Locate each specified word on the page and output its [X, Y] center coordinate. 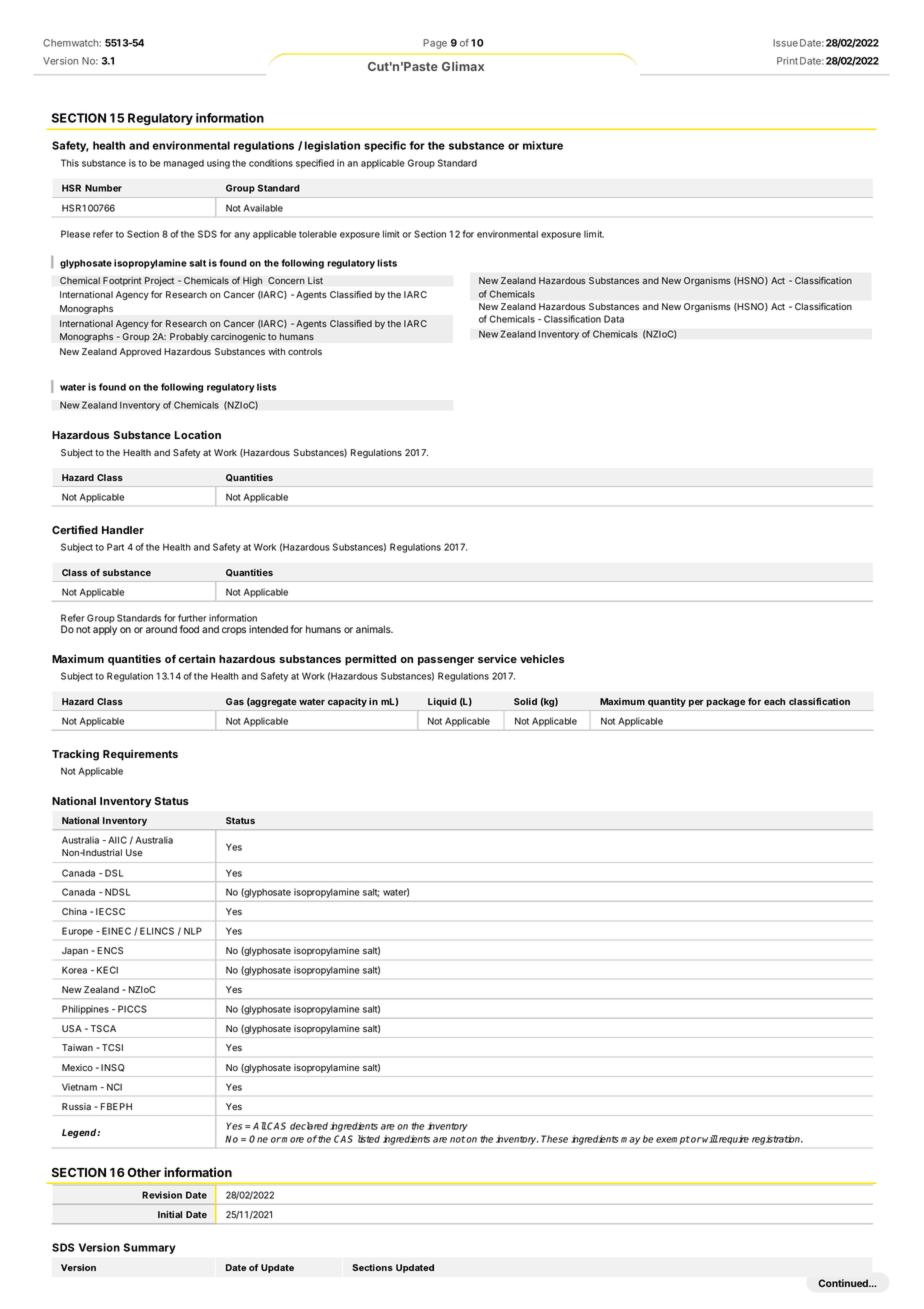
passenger [446, 661]
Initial [170, 1214]
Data [614, 319]
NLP [193, 931]
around [161, 629]
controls [305, 351]
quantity [667, 702]
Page [435, 44]
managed [184, 164]
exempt [673, 1140]
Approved [140, 352]
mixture [543, 145]
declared [309, 1126]
